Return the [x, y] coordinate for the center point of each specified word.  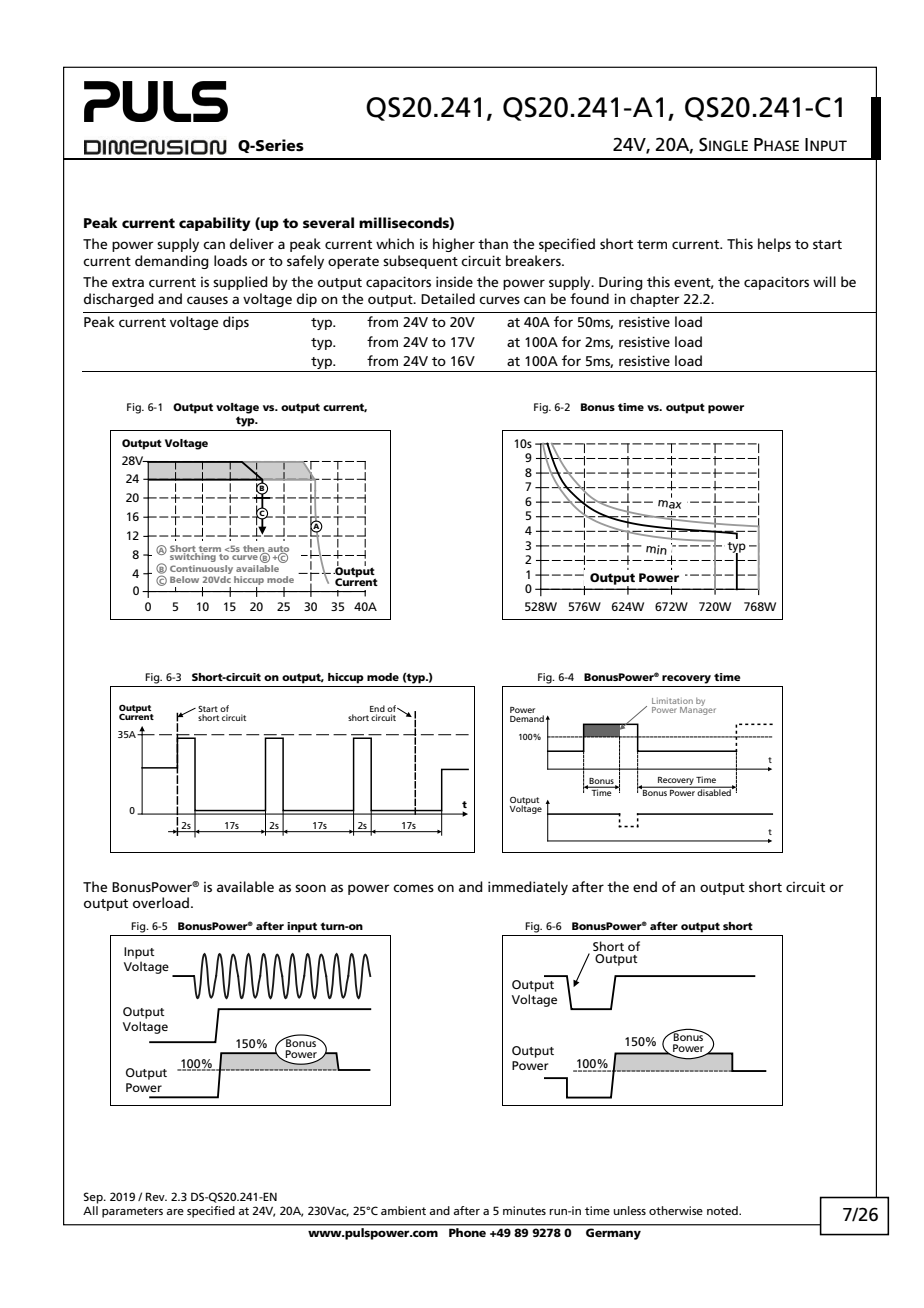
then [255, 549]
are [175, 1212]
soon [310, 888]
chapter [655, 300]
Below [184, 579]
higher [454, 245]
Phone [467, 1231]
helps [774, 245]
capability [215, 224]
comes [413, 888]
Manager [698, 709]
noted [723, 1210]
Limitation [672, 701]
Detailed [448, 298]
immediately [528, 888]
